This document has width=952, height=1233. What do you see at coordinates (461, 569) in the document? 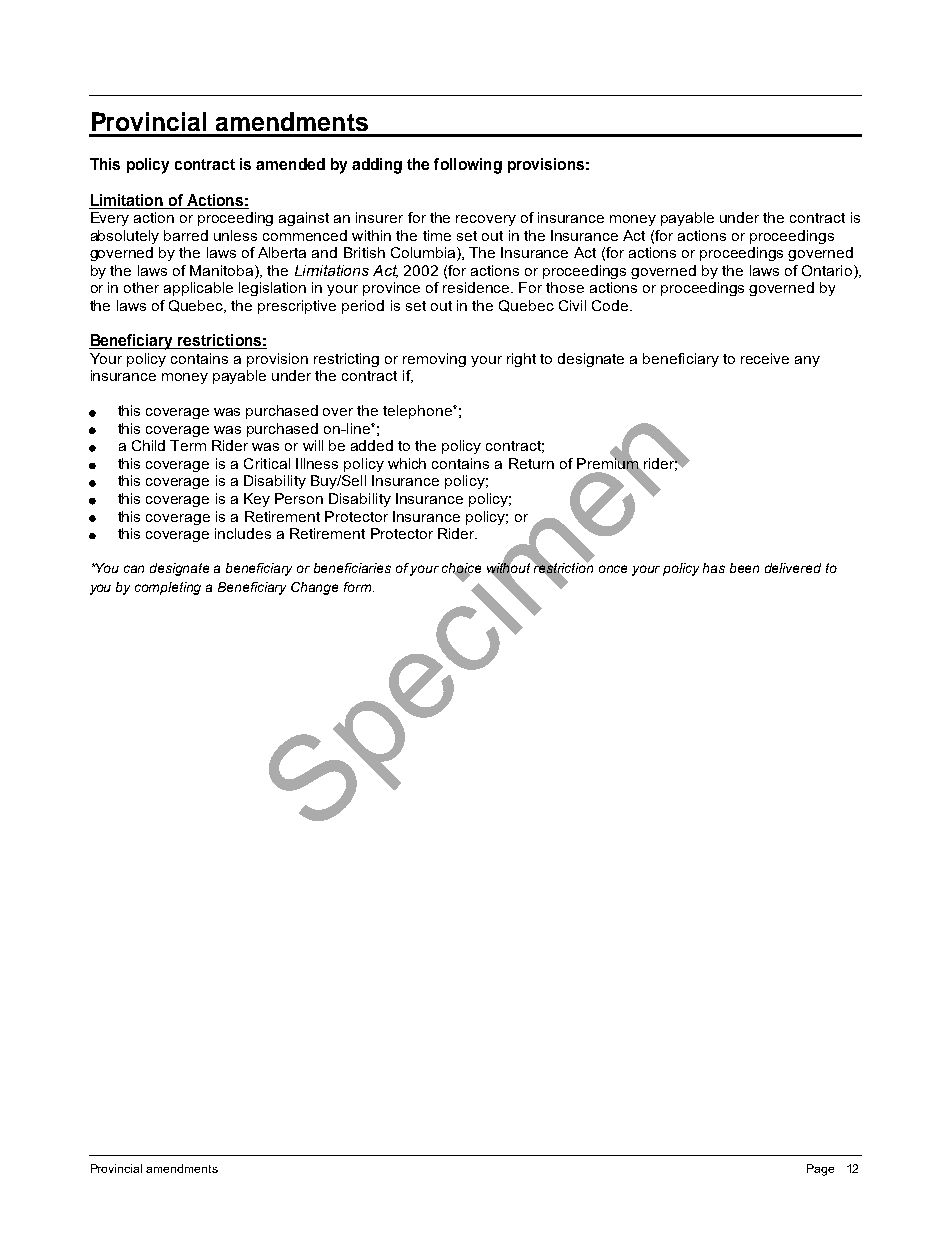
I see `choice` at bounding box center [461, 569].
